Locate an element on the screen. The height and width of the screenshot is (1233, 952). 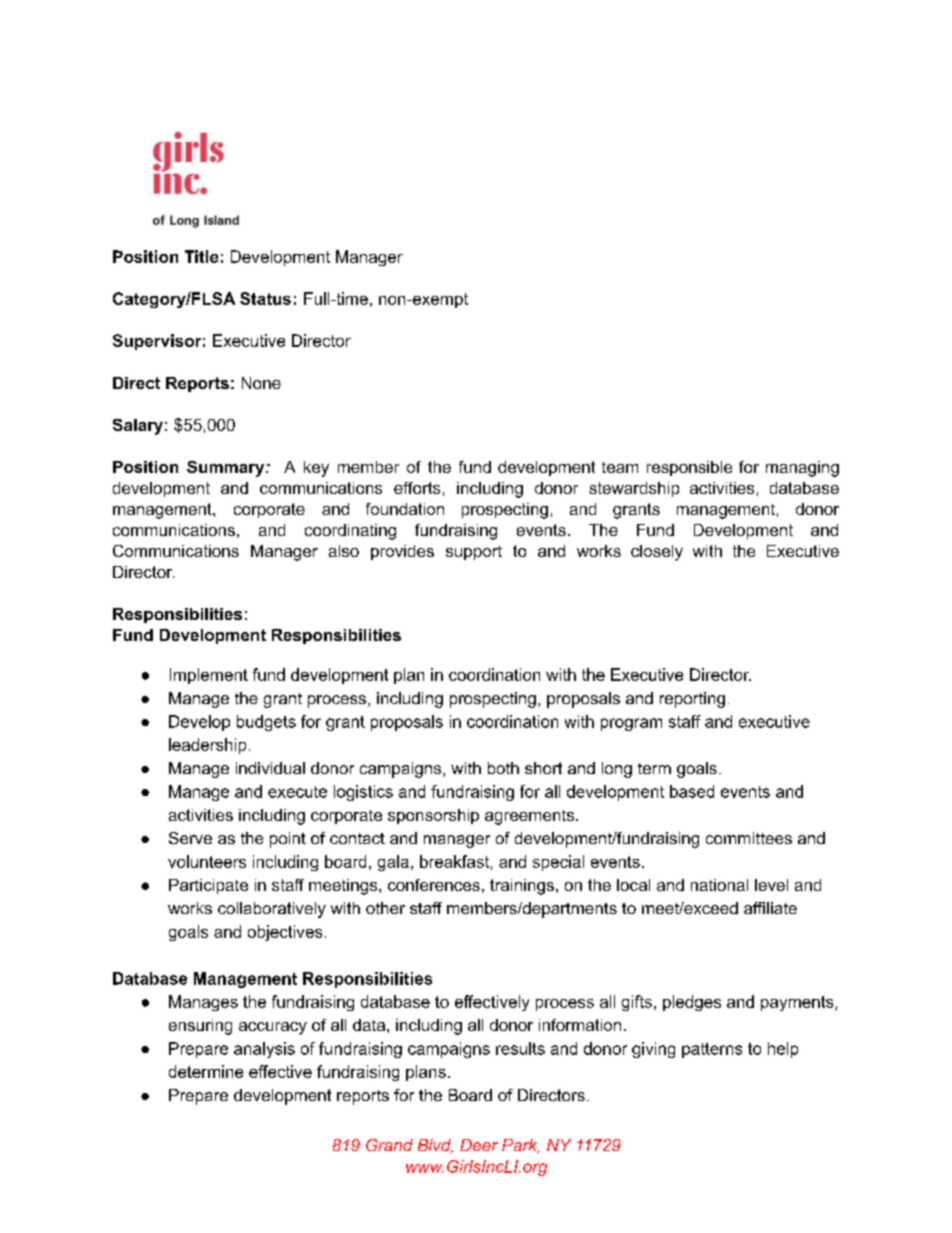
point is located at coordinates (288, 840).
